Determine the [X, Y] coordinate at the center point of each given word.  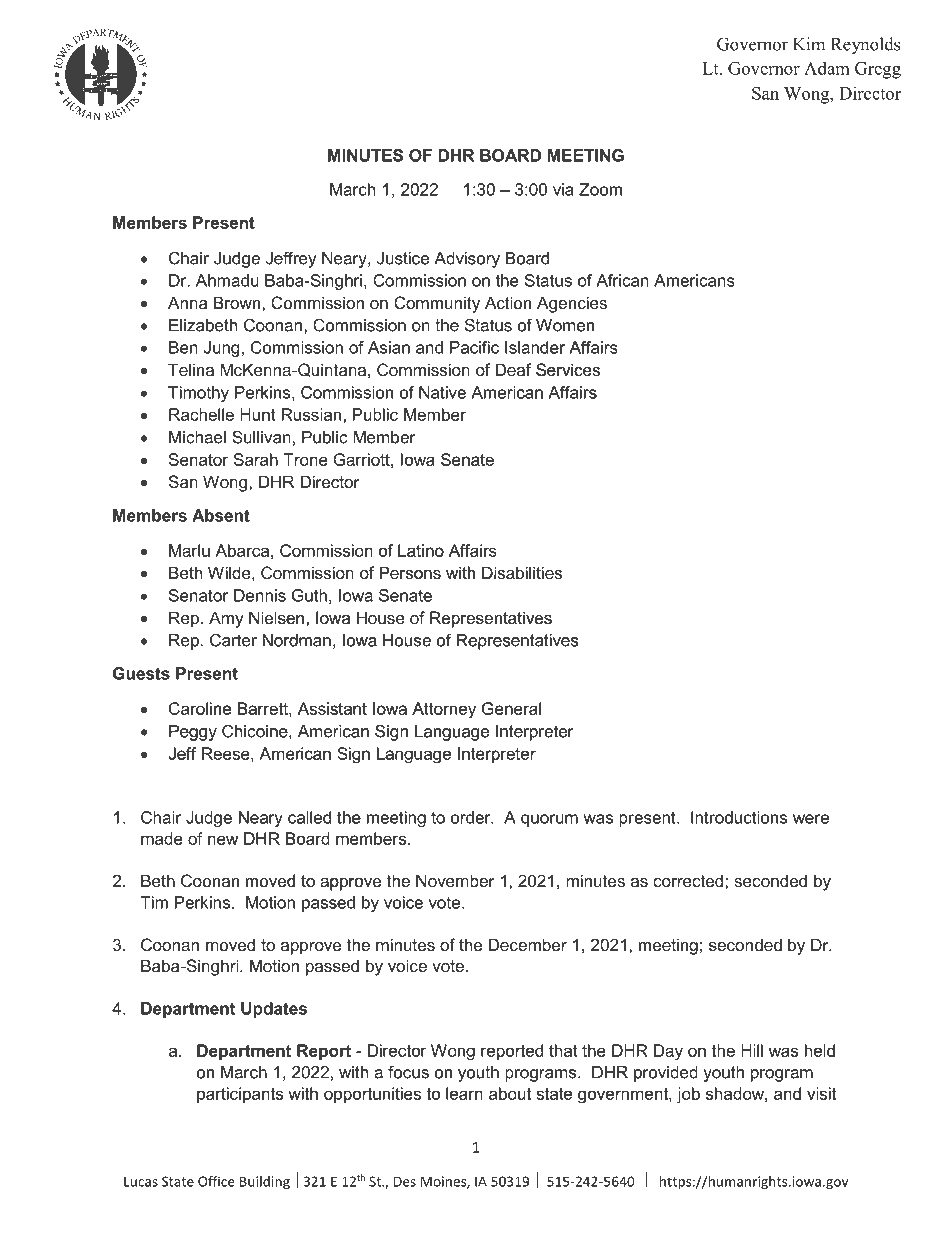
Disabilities [522, 573]
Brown [237, 302]
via [563, 189]
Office [216, 1181]
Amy [226, 619]
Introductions [739, 817]
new [223, 840]
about [510, 1093]
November [455, 880]
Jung [221, 349]
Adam [827, 68]
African [622, 280]
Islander [535, 347]
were [811, 819]
